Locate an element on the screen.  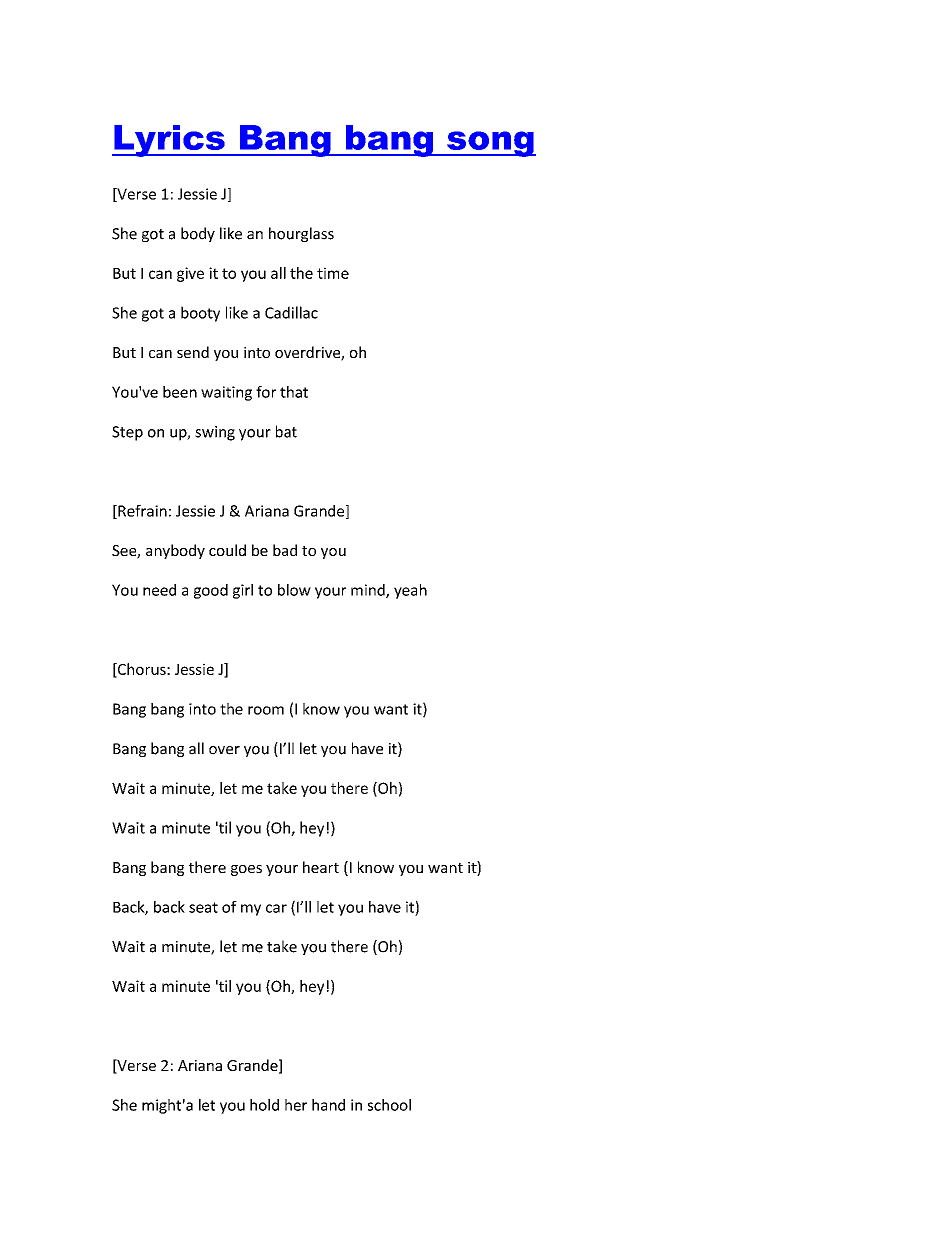
song is located at coordinates (490, 144).
